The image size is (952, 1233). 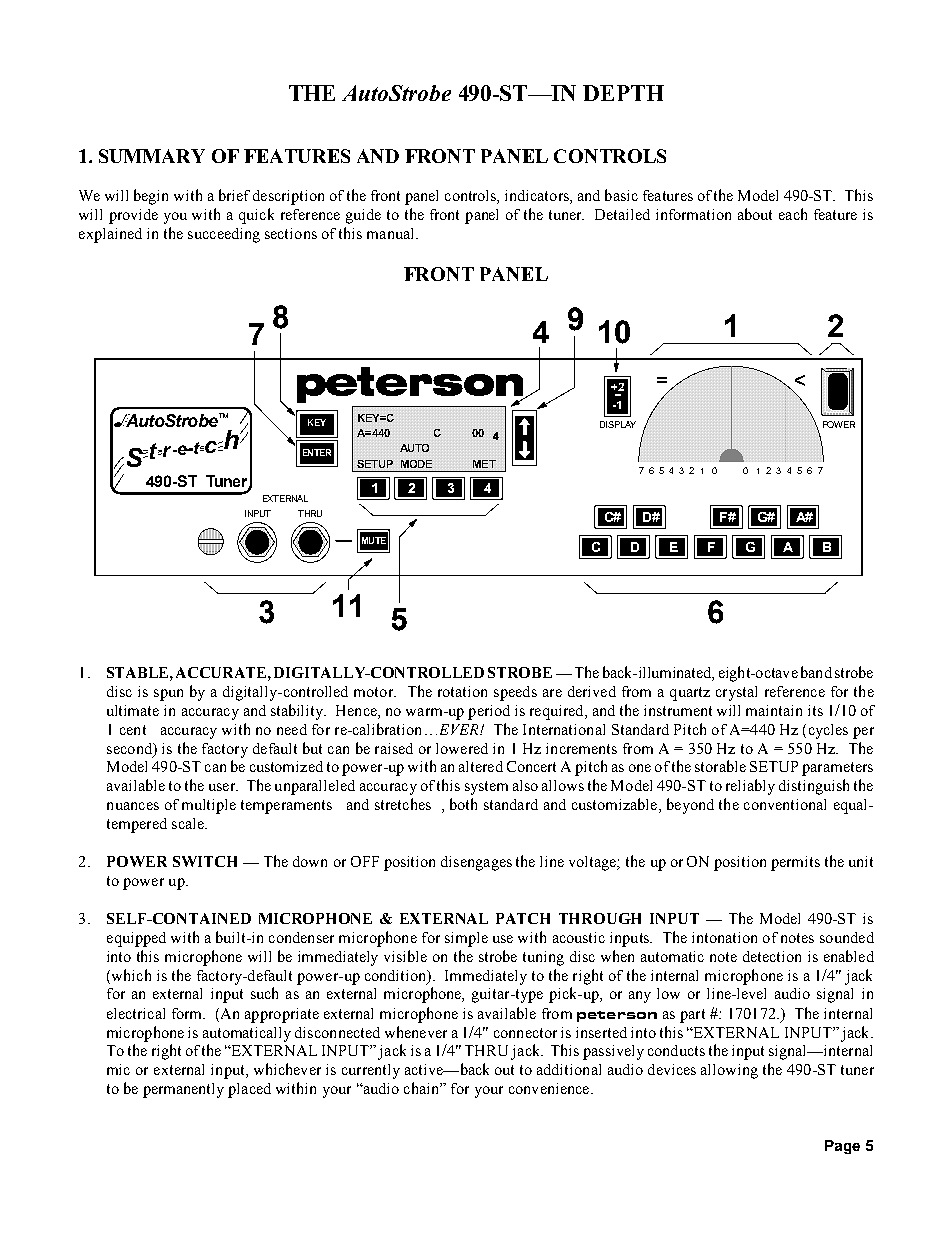 What do you see at coordinates (168, 695) in the image?
I see `spun` at bounding box center [168, 695].
